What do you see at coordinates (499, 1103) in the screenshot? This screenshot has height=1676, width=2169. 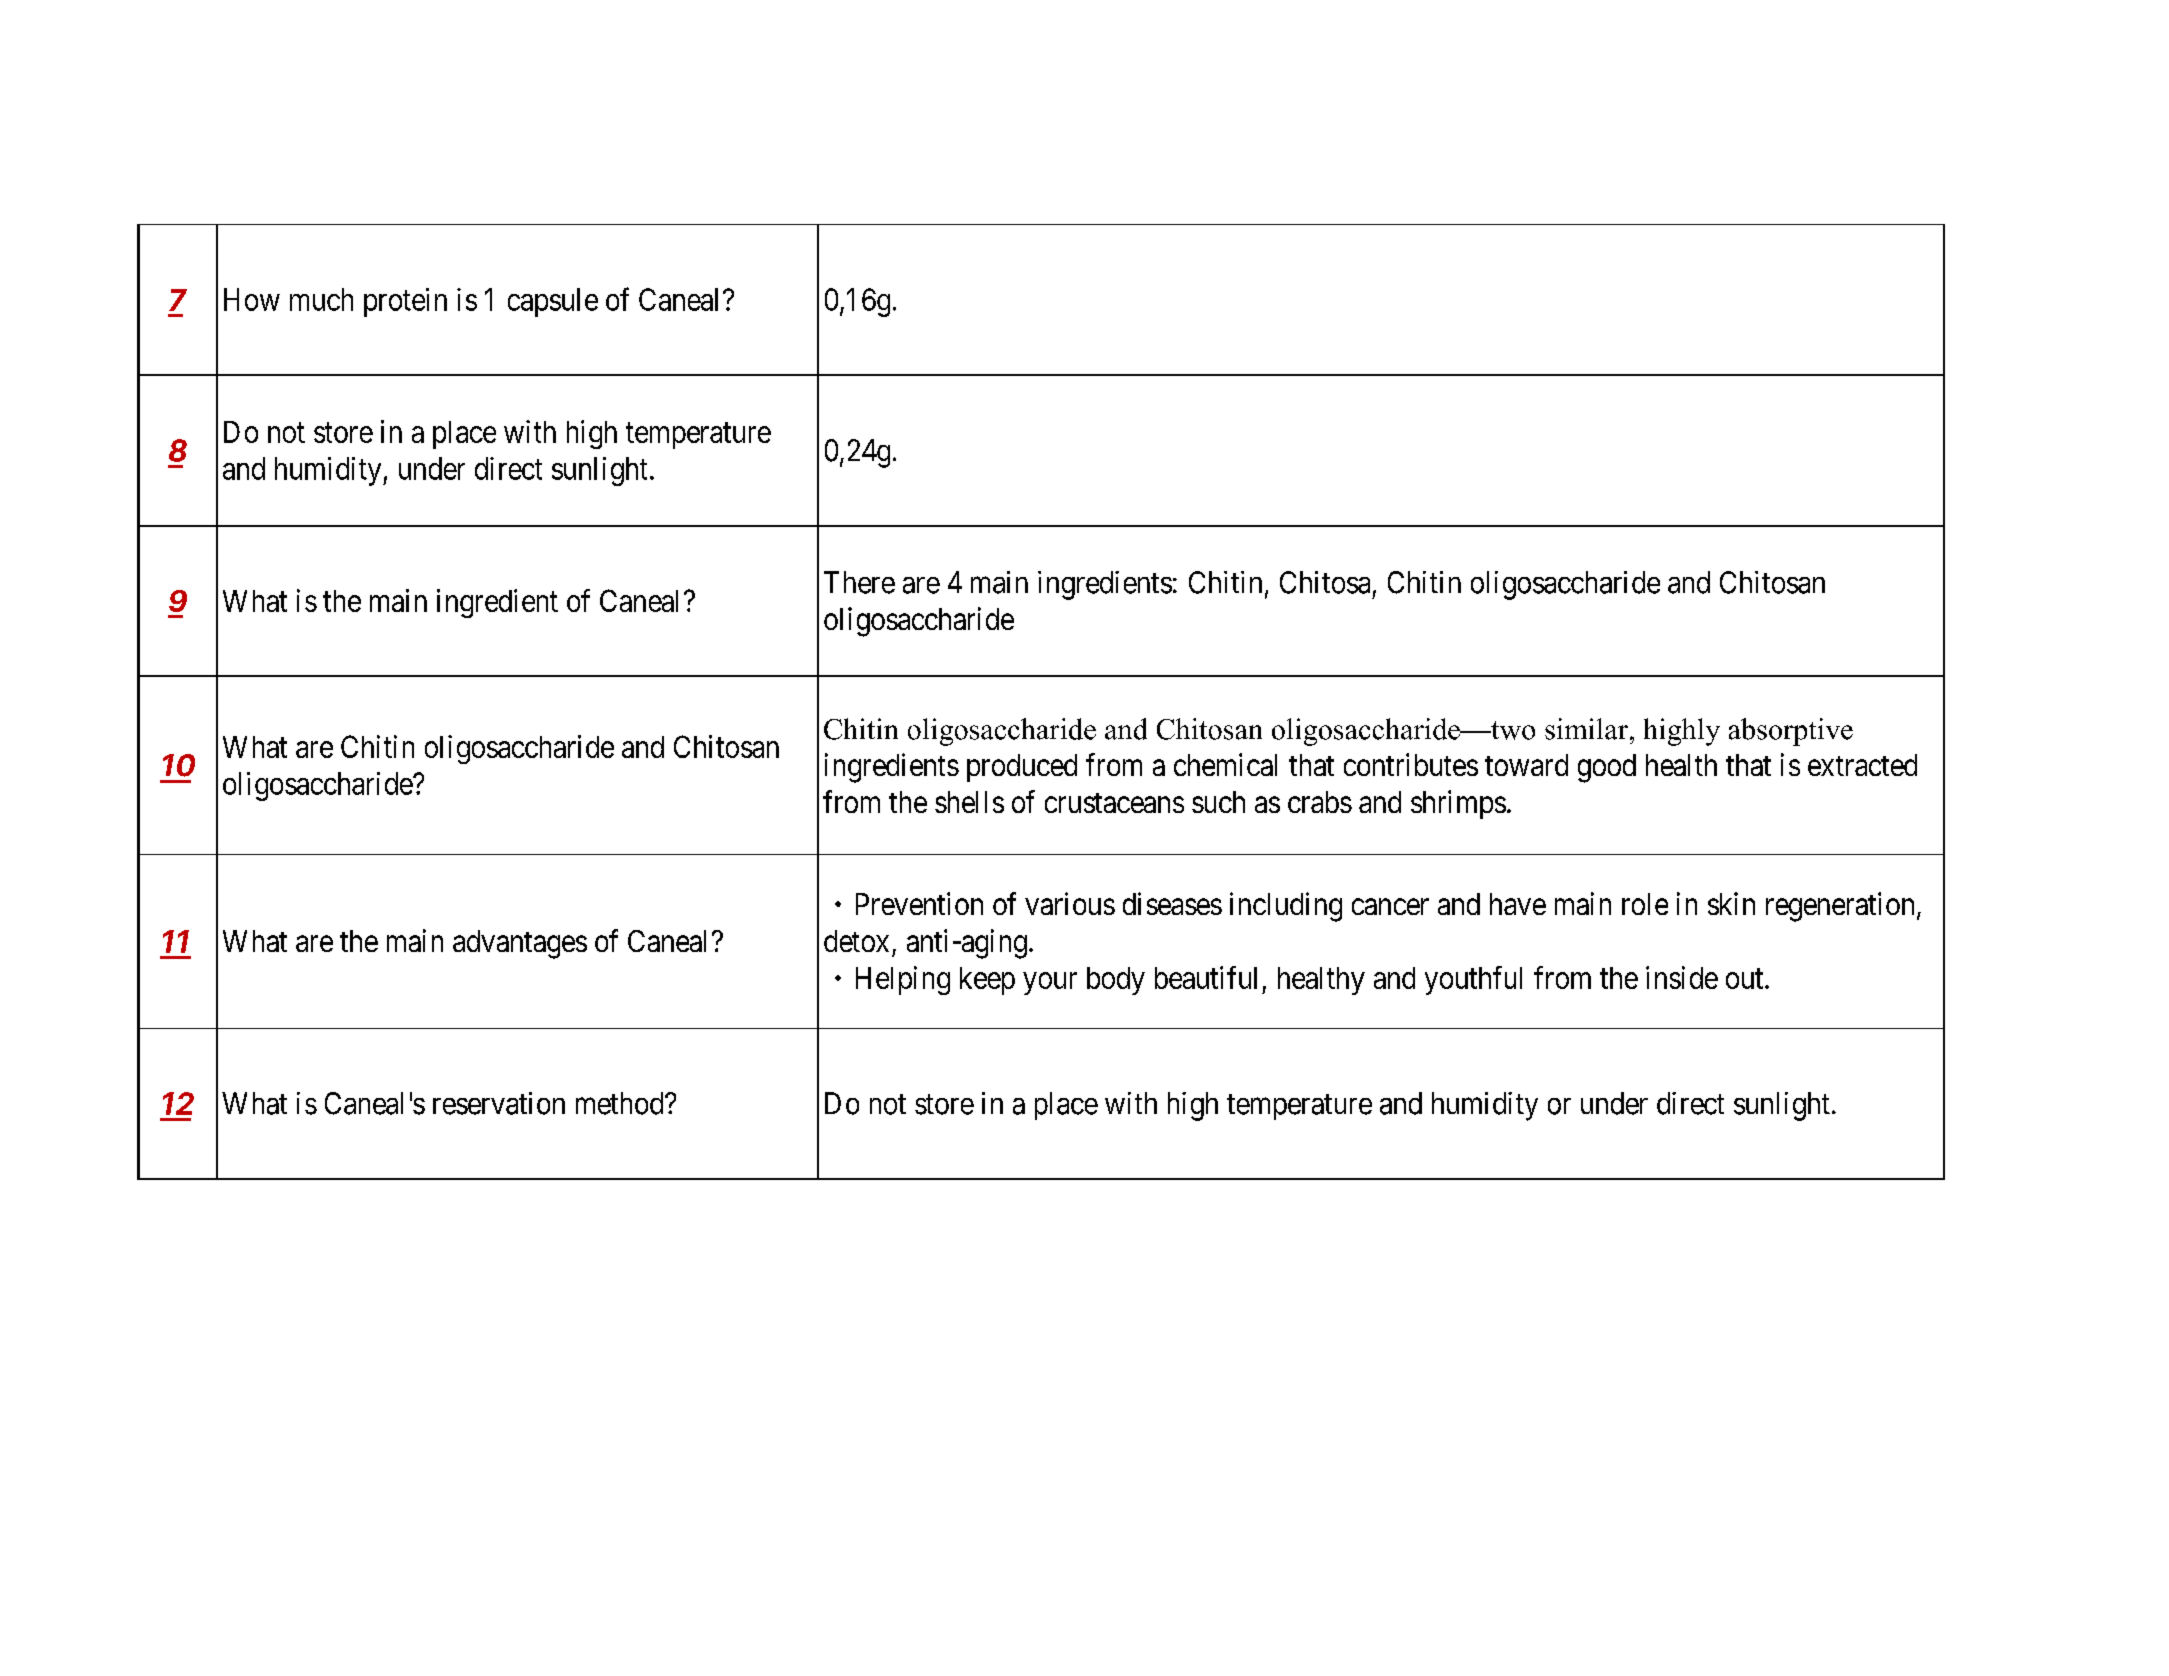 I see `reservation` at bounding box center [499, 1103].
